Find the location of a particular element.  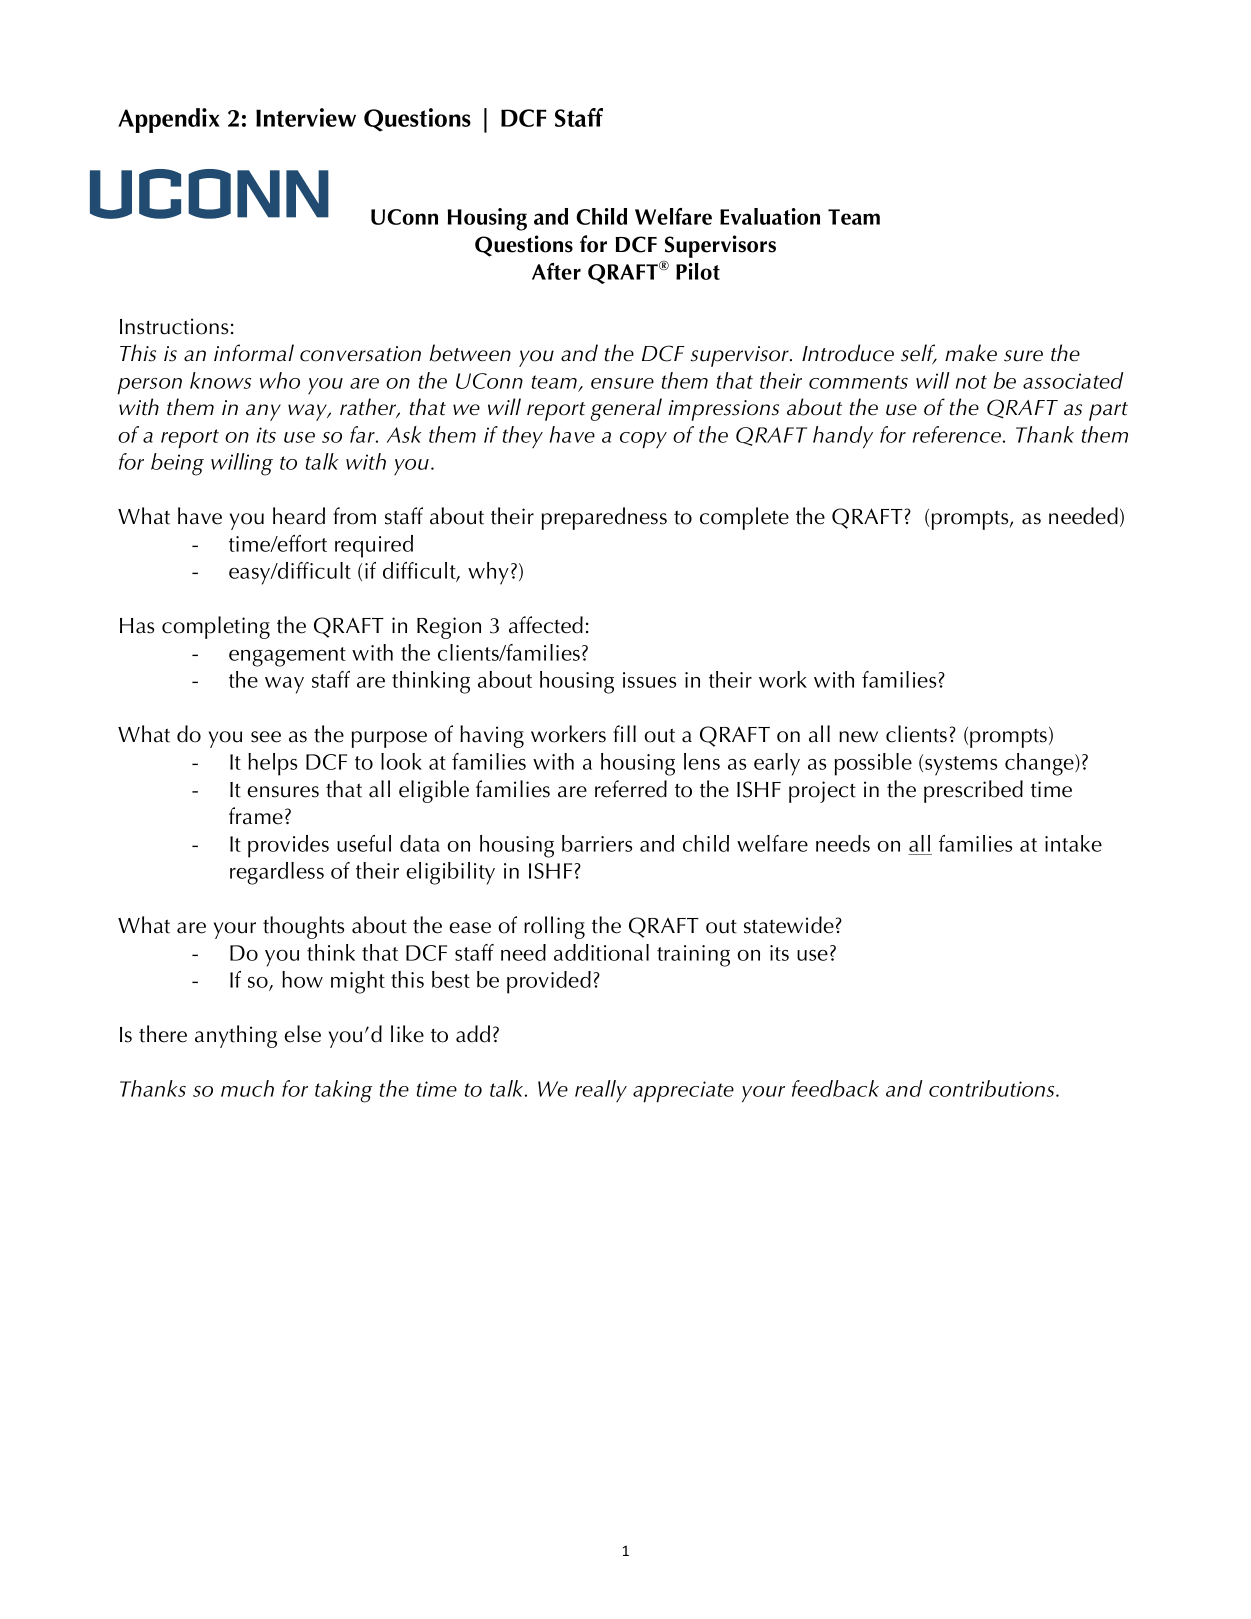

completing is located at coordinates (216, 627).
